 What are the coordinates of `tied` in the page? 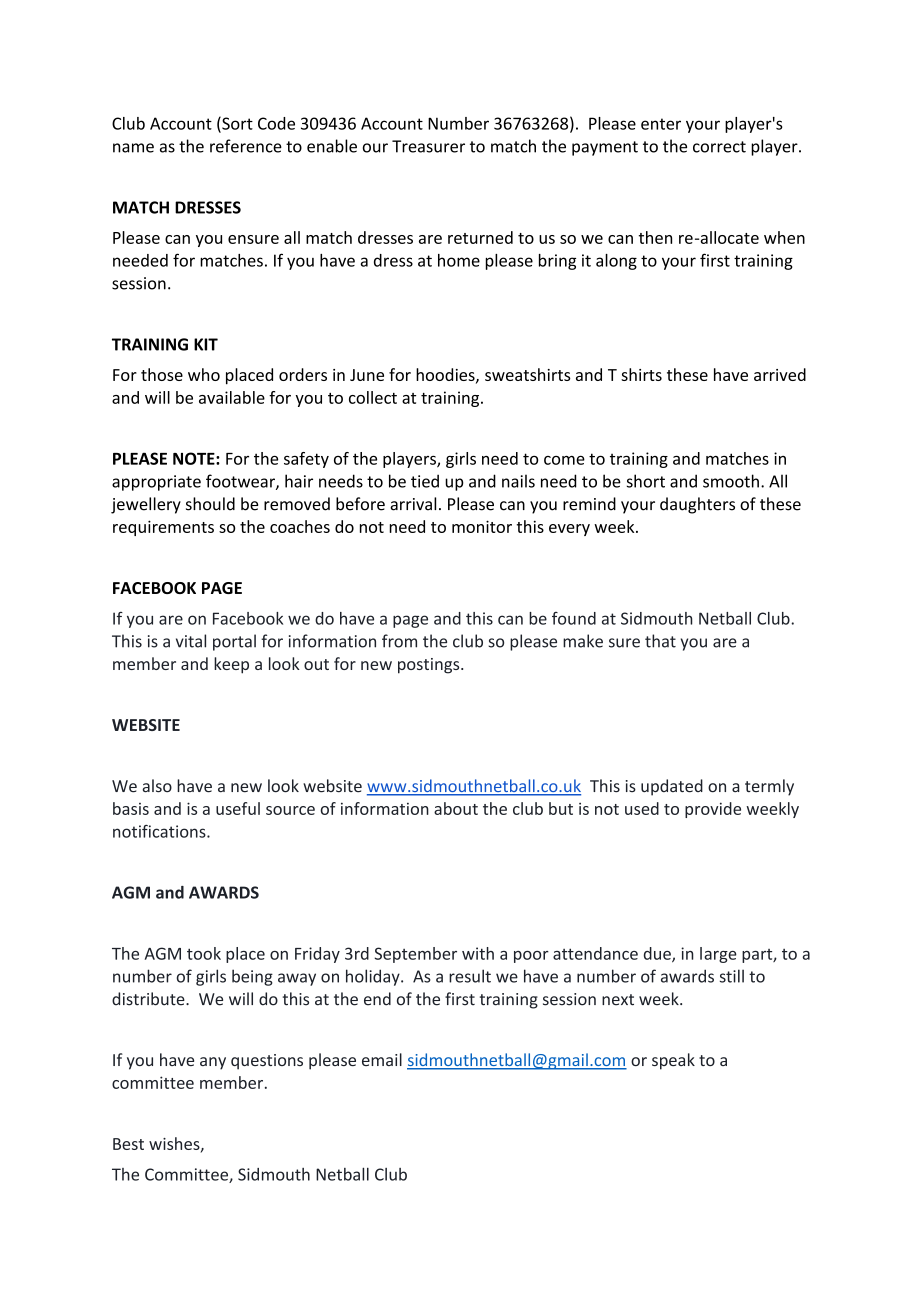 It's located at (425, 481).
